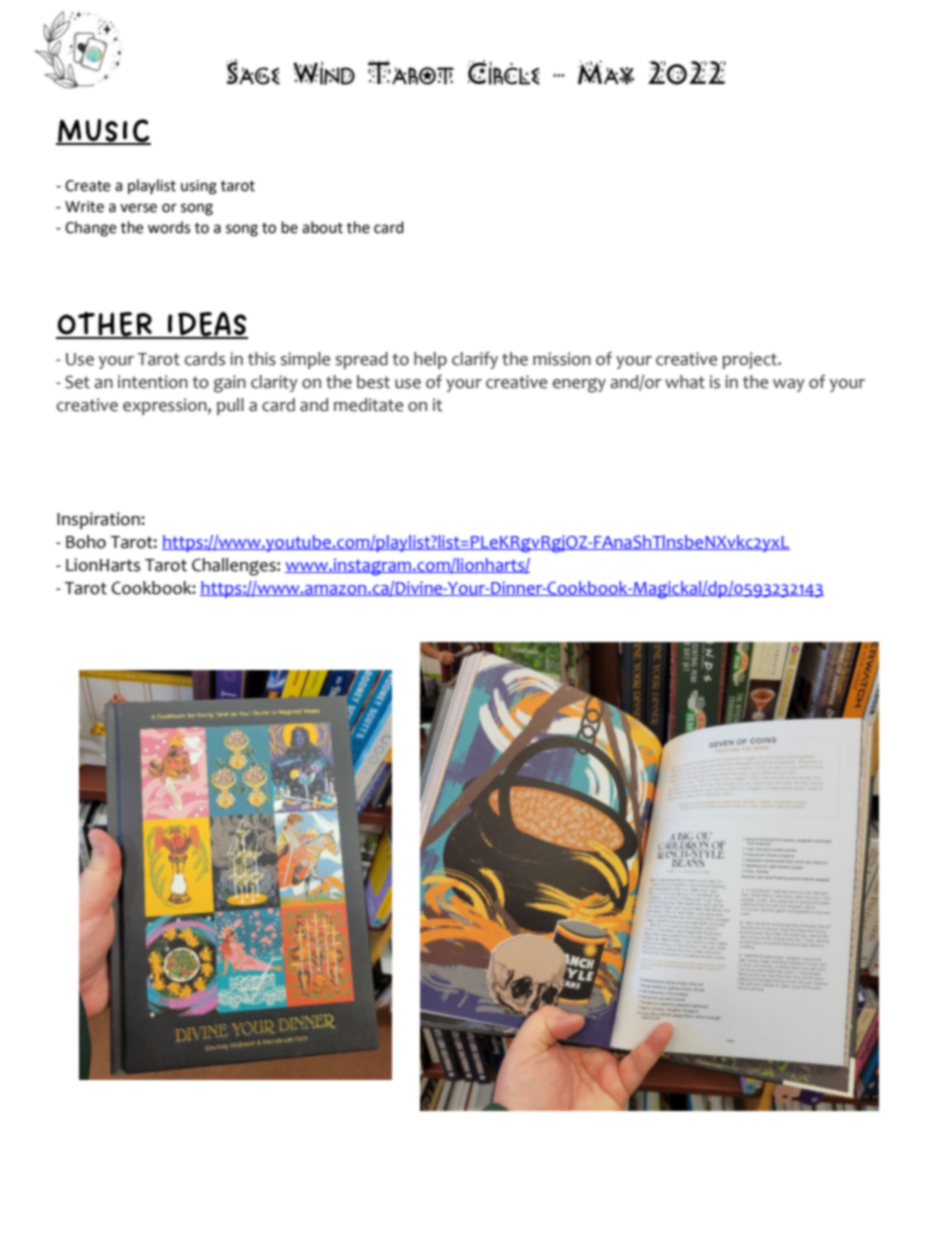 The height and width of the image is (1233, 952). I want to click on project, so click(751, 360).
